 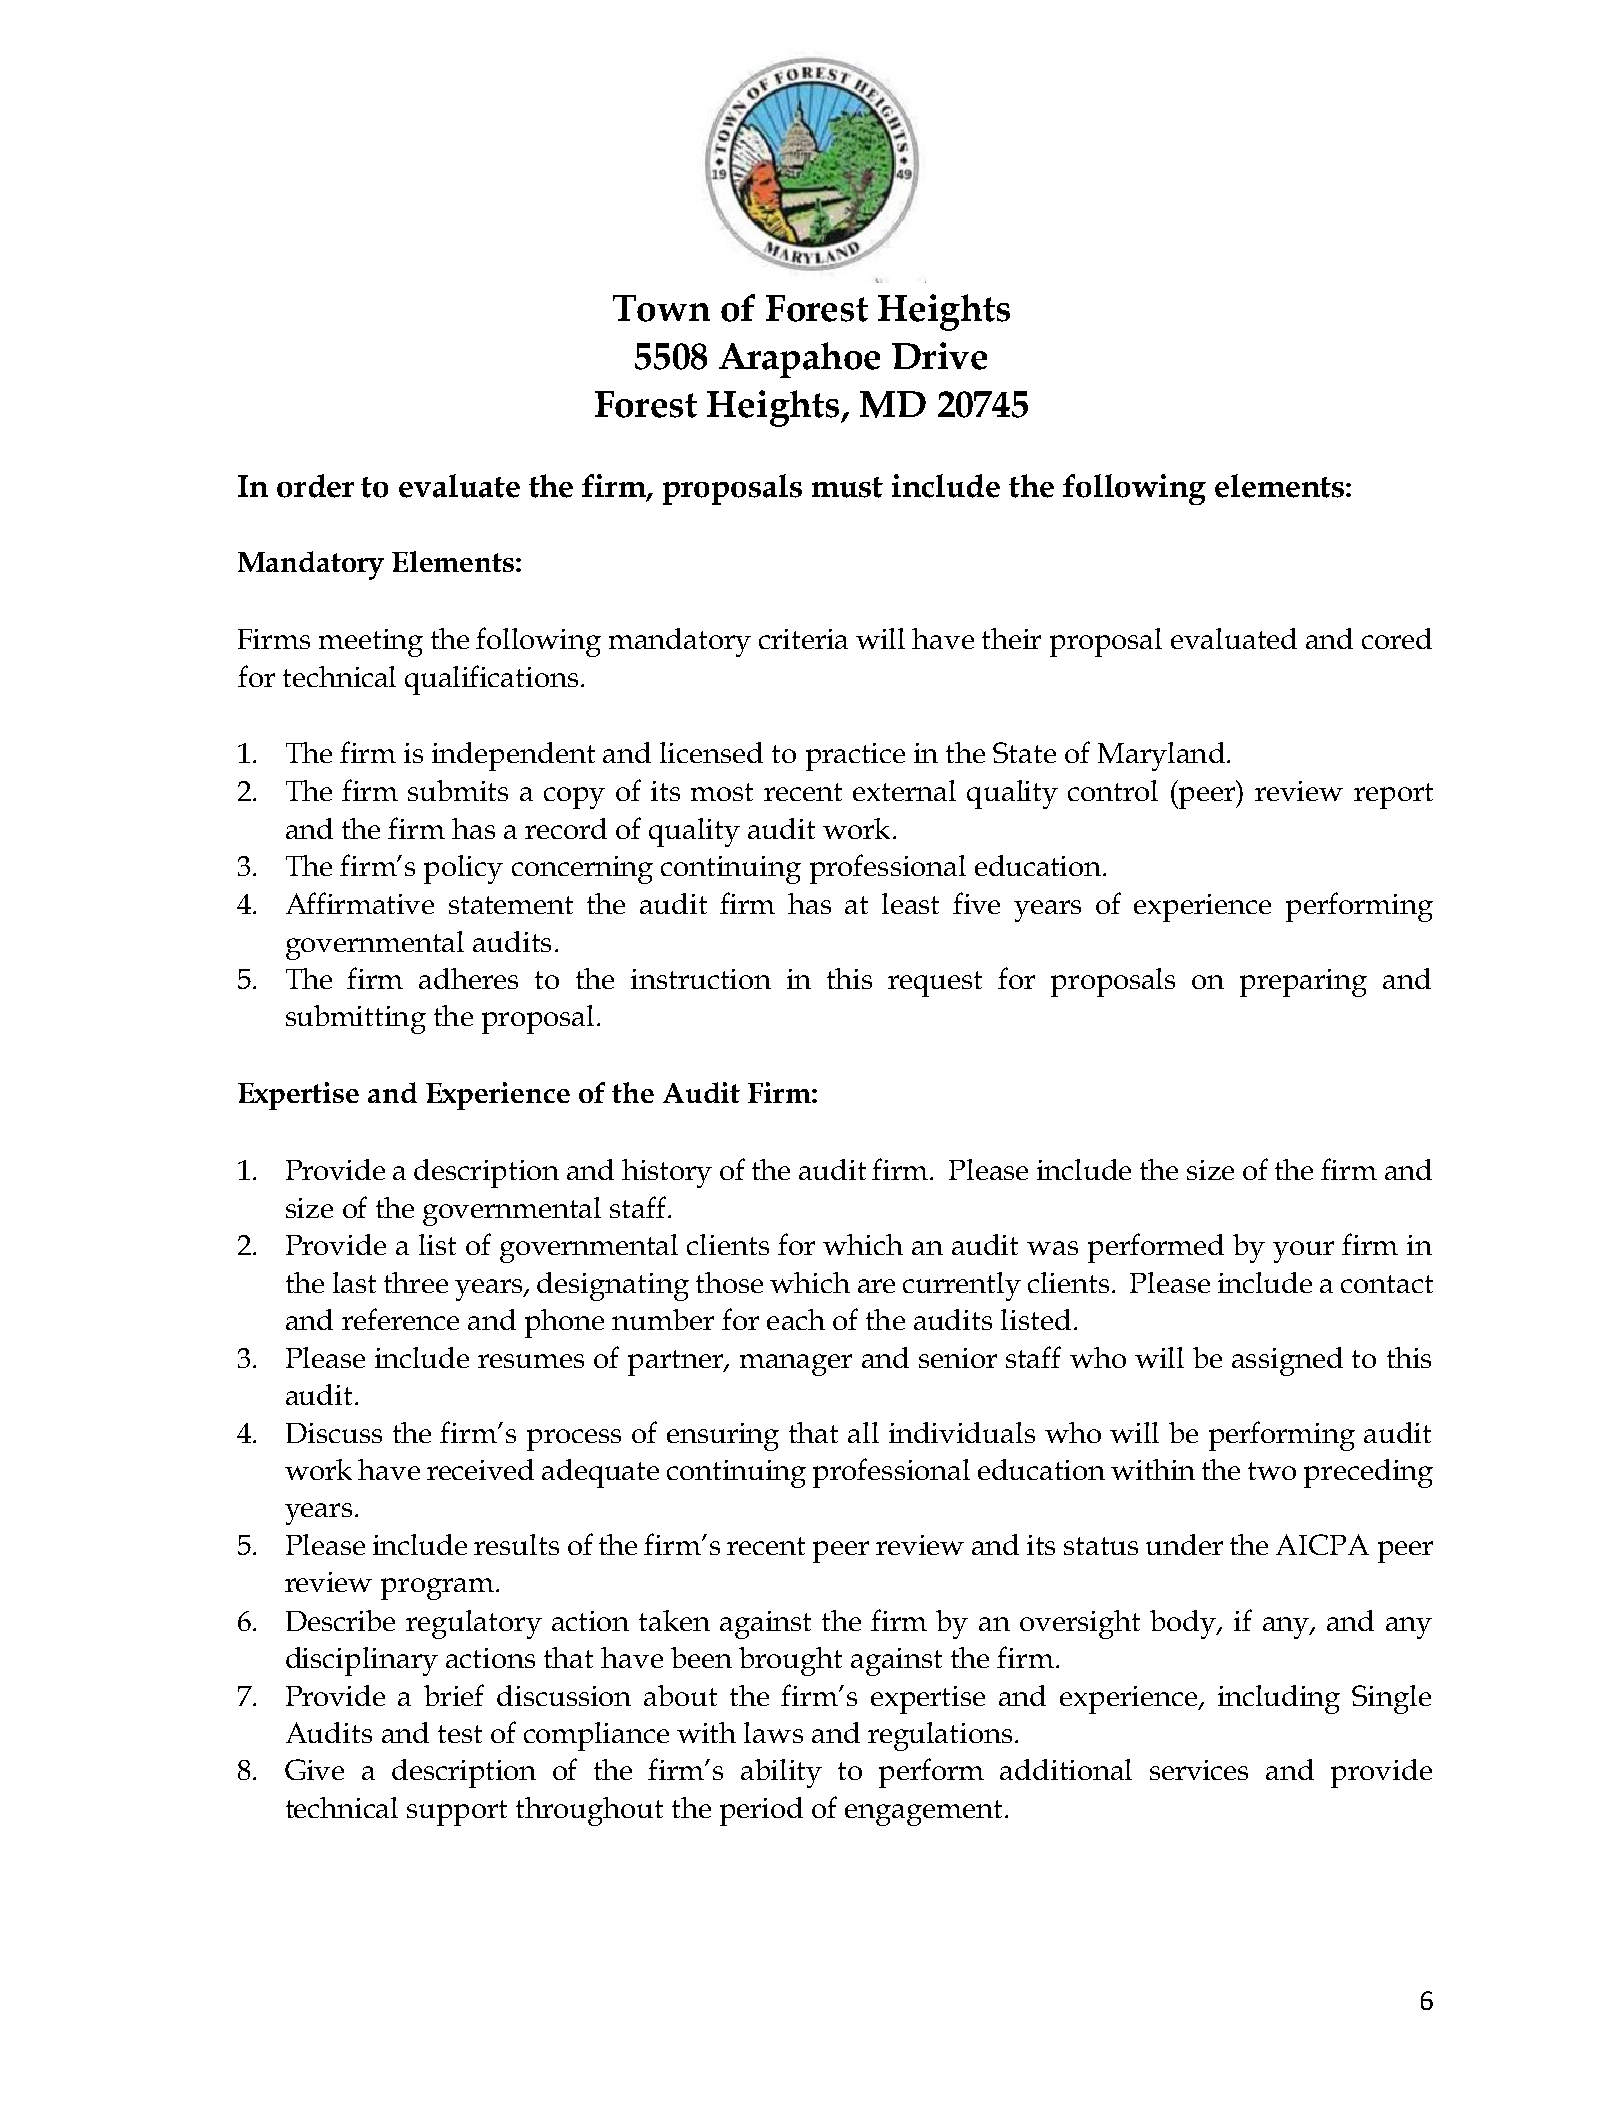 I want to click on cored, so click(x=1397, y=638).
